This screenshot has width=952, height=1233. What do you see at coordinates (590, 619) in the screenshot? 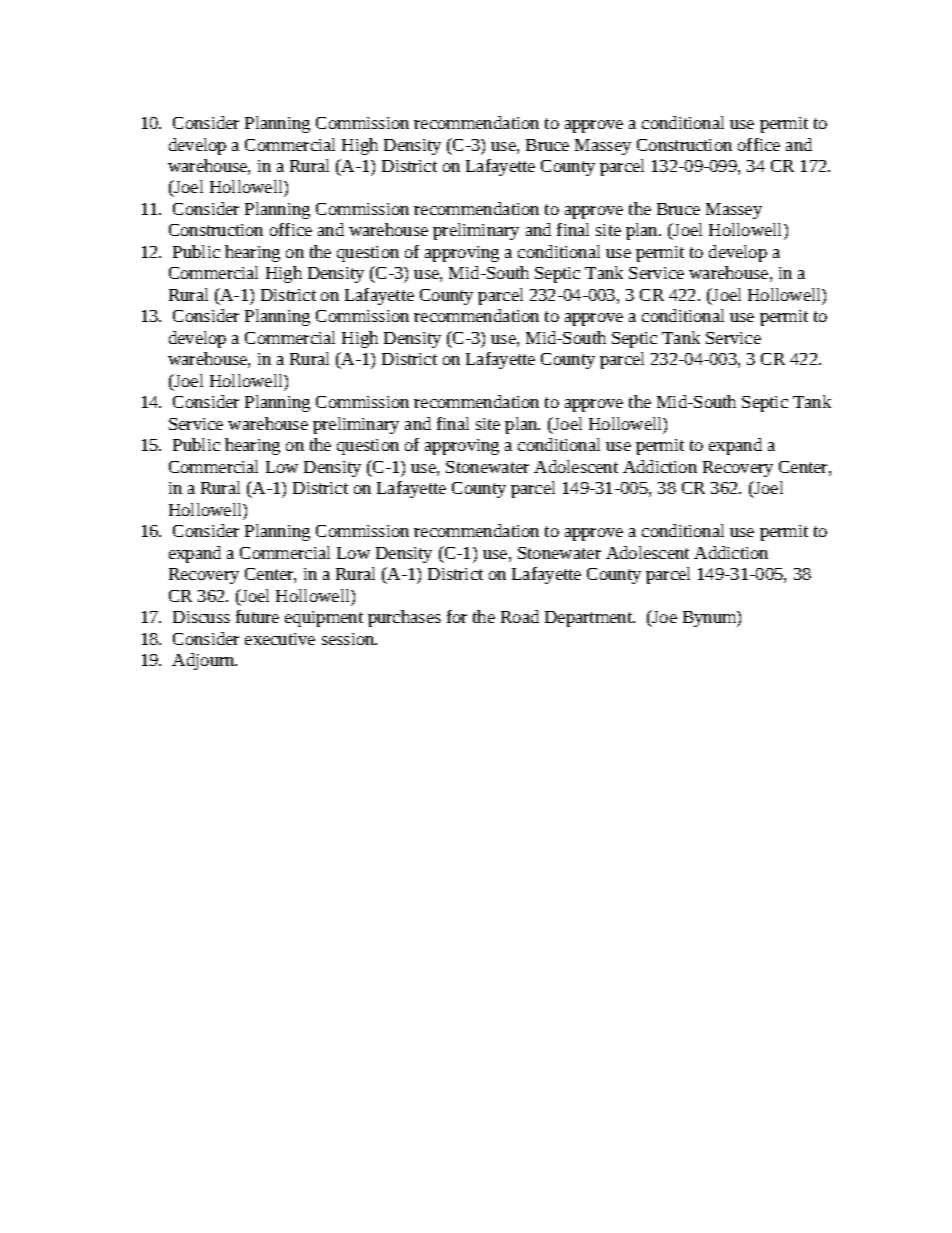
I see `Department` at bounding box center [590, 619].
